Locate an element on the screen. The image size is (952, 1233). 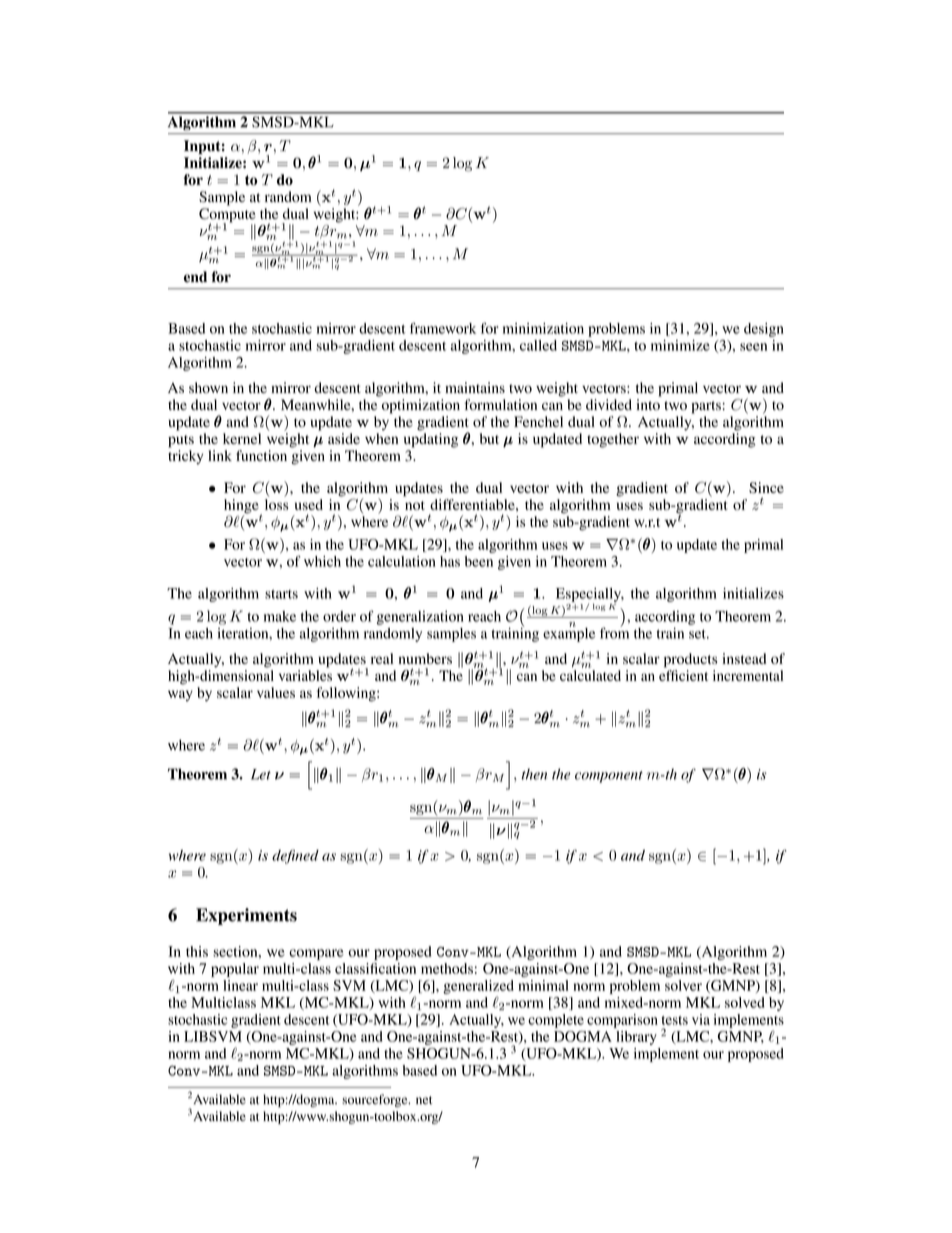
values is located at coordinates (276, 692).
